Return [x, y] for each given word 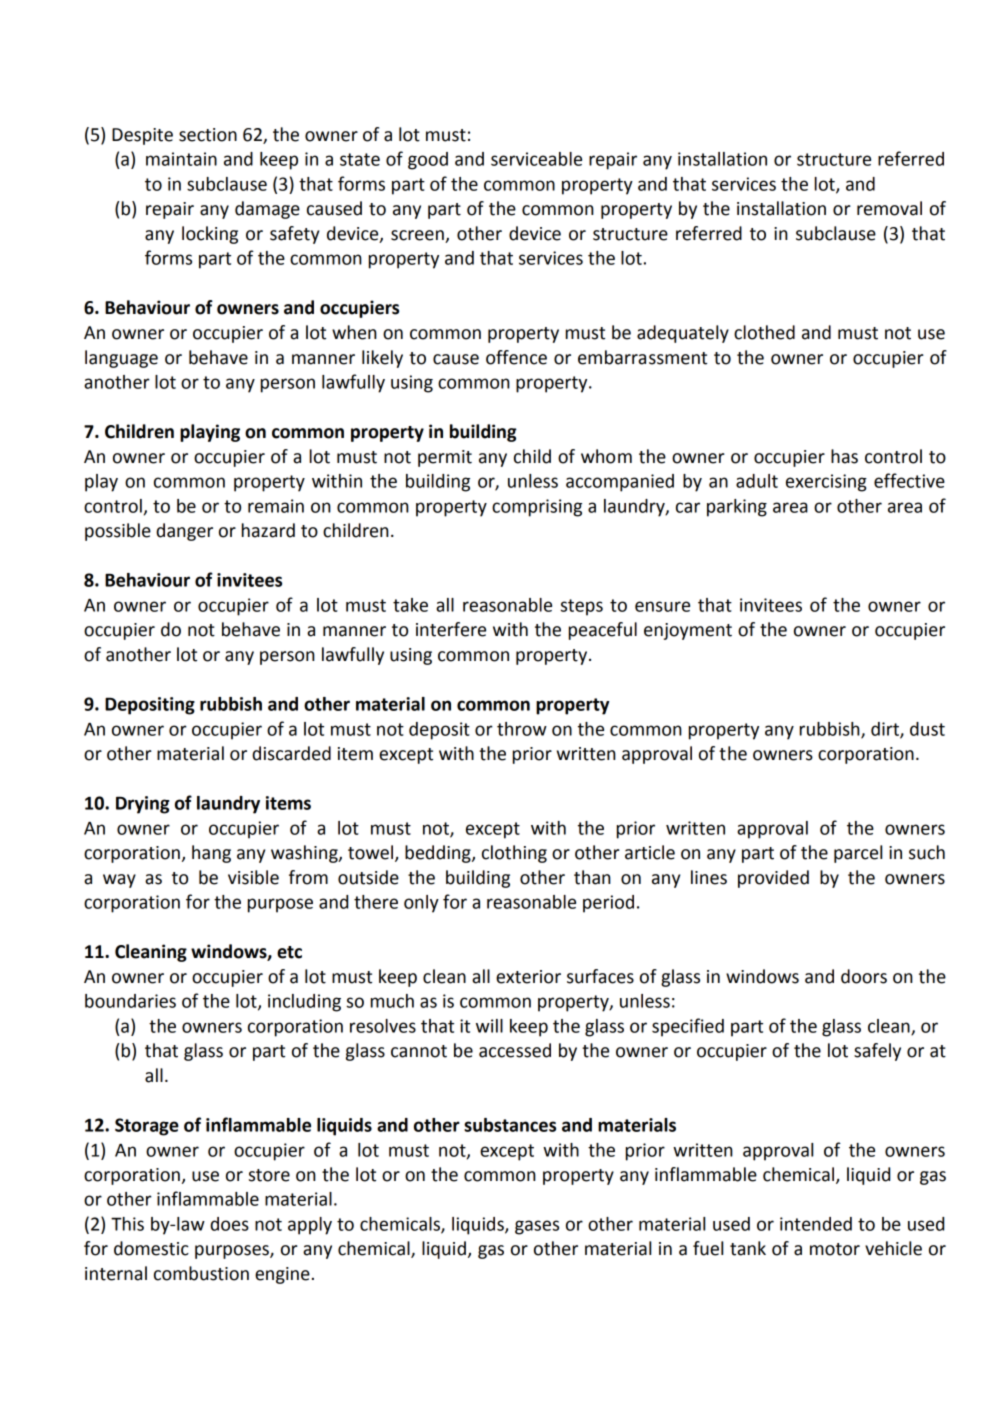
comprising [537, 508]
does [229, 1224]
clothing [514, 854]
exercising [826, 483]
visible [253, 877]
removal [889, 208]
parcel [858, 854]
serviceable [536, 159]
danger [184, 532]
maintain [181, 159]
